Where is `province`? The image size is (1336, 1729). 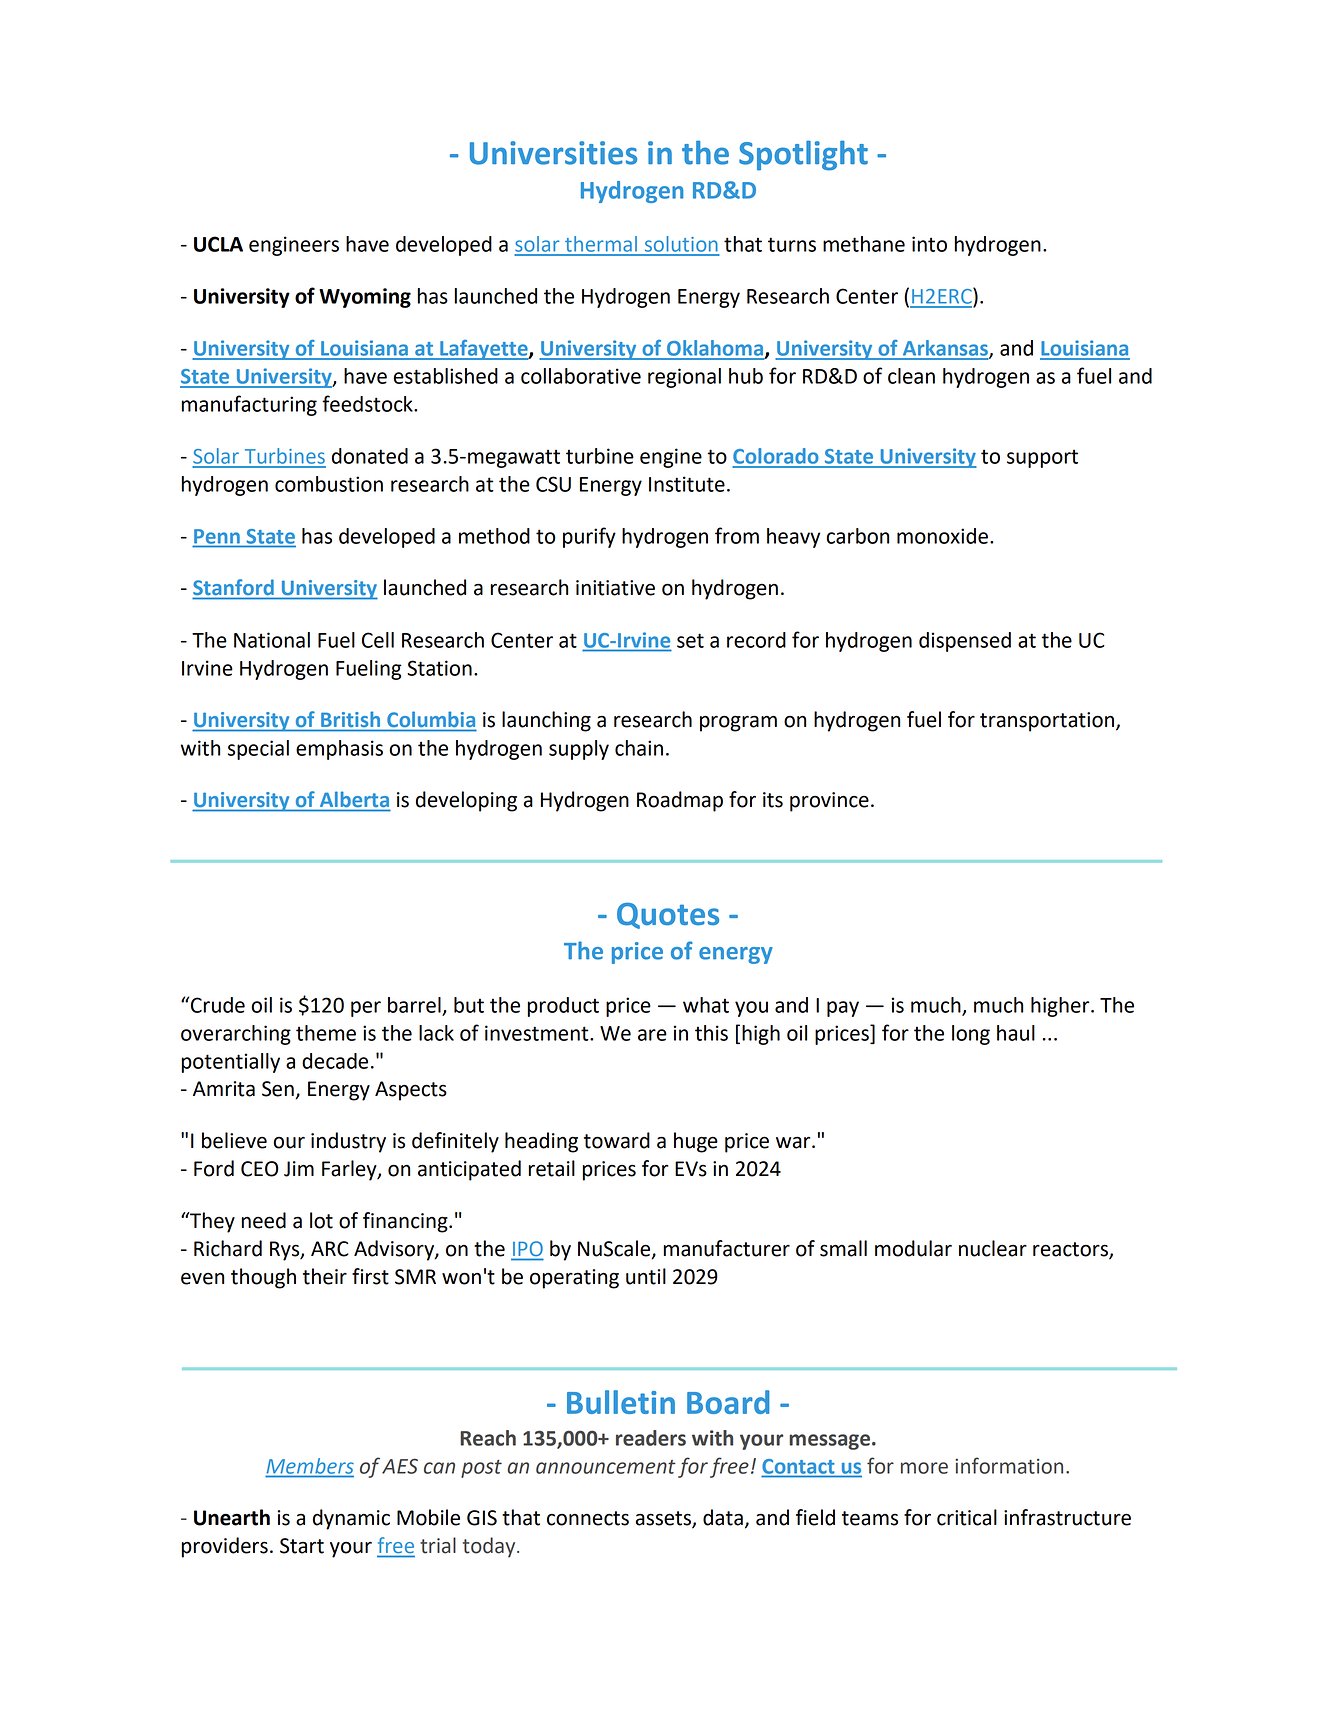
province is located at coordinates (829, 802).
